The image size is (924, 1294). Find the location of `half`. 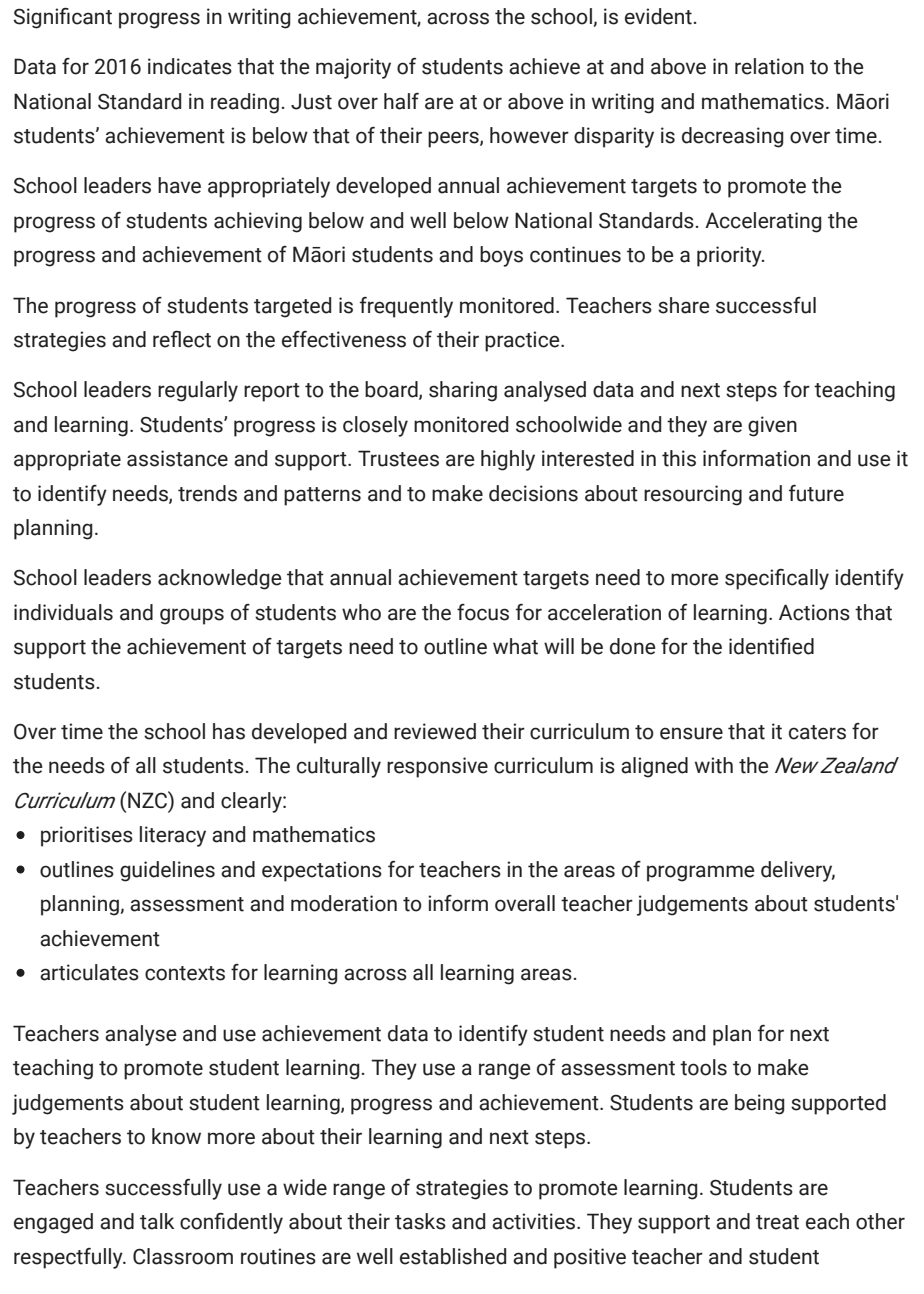

half is located at coordinates (401, 101).
